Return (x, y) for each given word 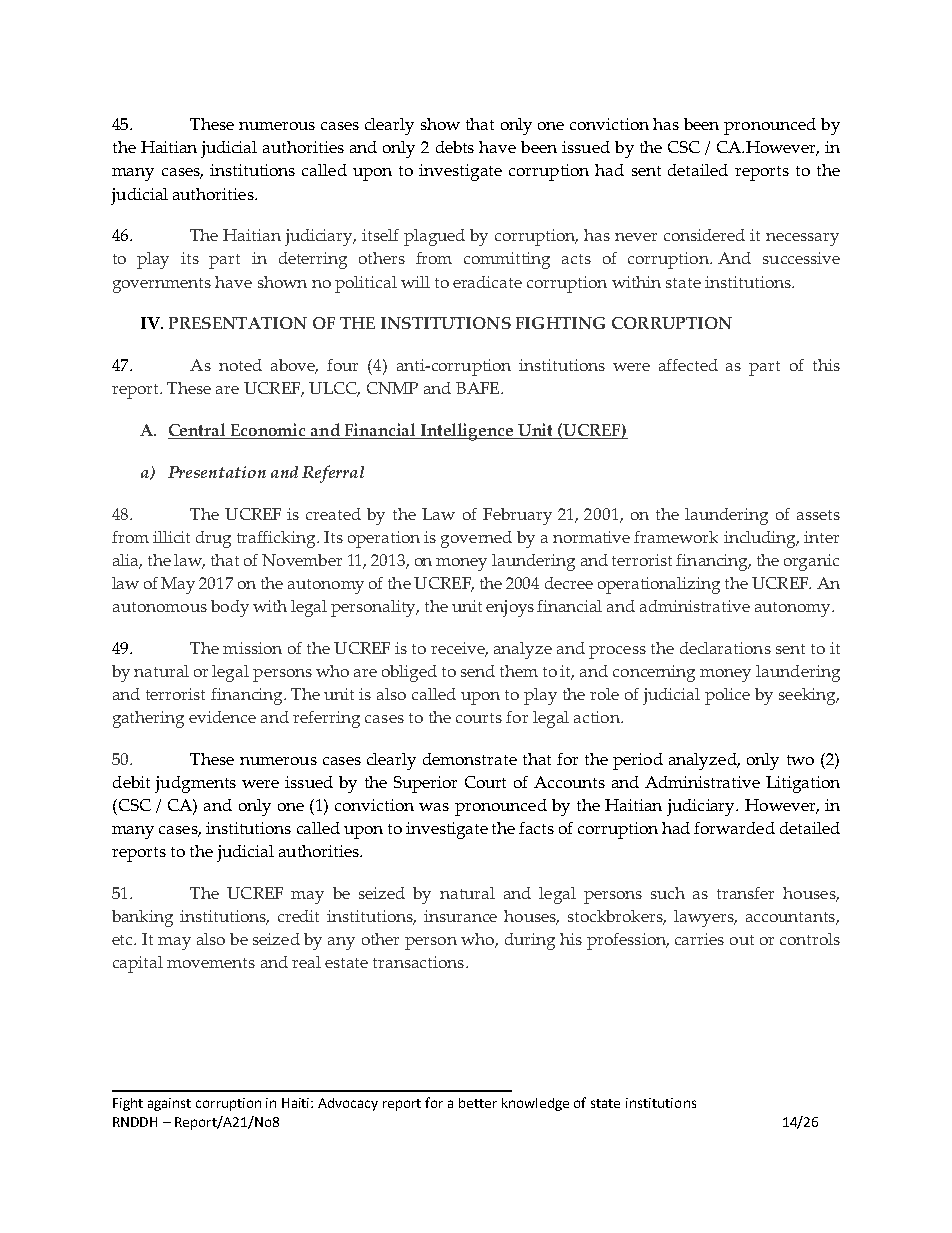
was (434, 807)
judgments (195, 784)
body (230, 608)
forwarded (734, 828)
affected (688, 365)
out (742, 940)
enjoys (510, 608)
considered (704, 235)
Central (198, 431)
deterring (313, 260)
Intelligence (467, 432)
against (169, 1104)
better (478, 1103)
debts (455, 147)
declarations (725, 648)
